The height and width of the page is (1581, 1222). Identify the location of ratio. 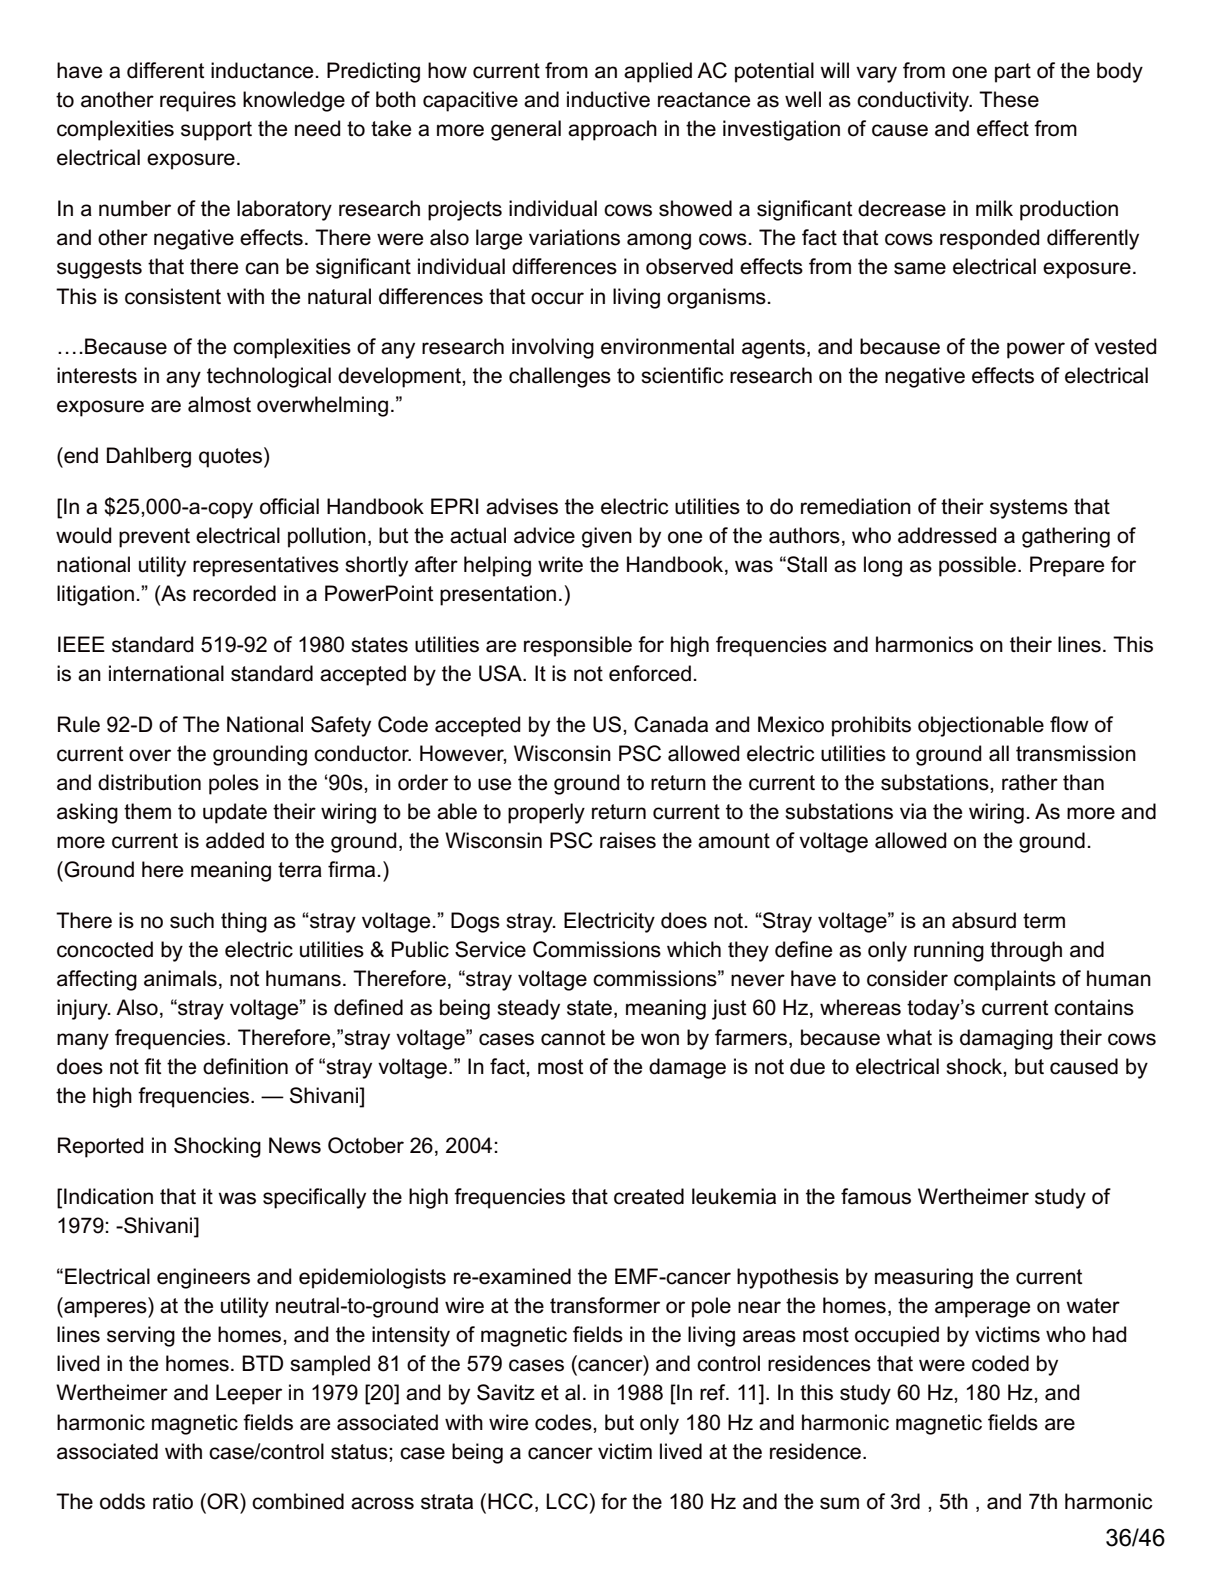
(173, 1501).
